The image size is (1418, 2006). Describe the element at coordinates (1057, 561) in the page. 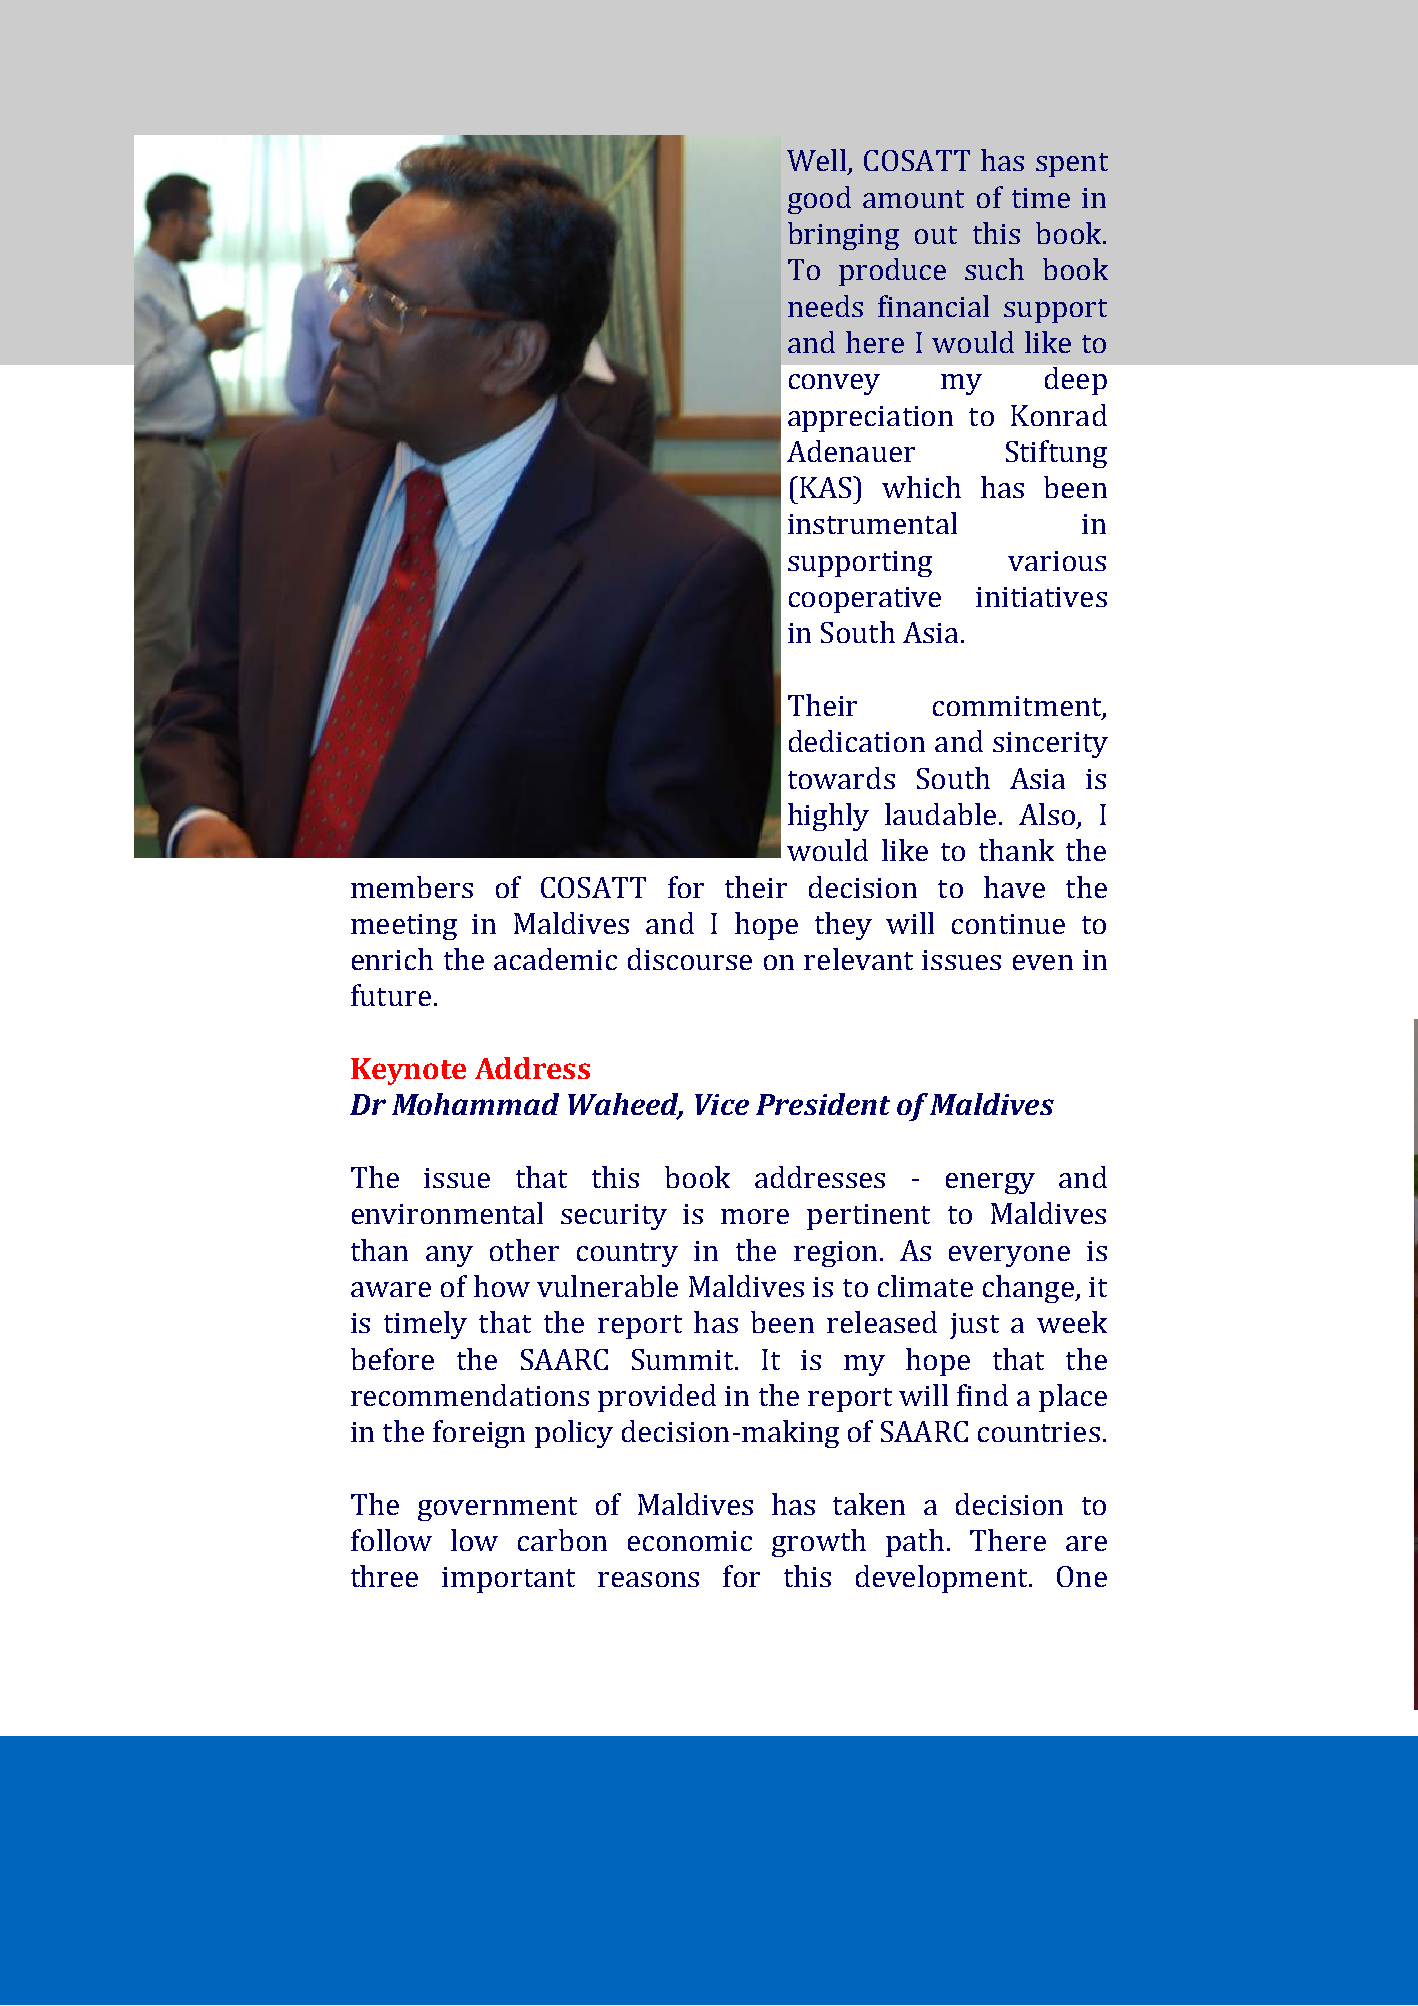

I see `various` at that location.
